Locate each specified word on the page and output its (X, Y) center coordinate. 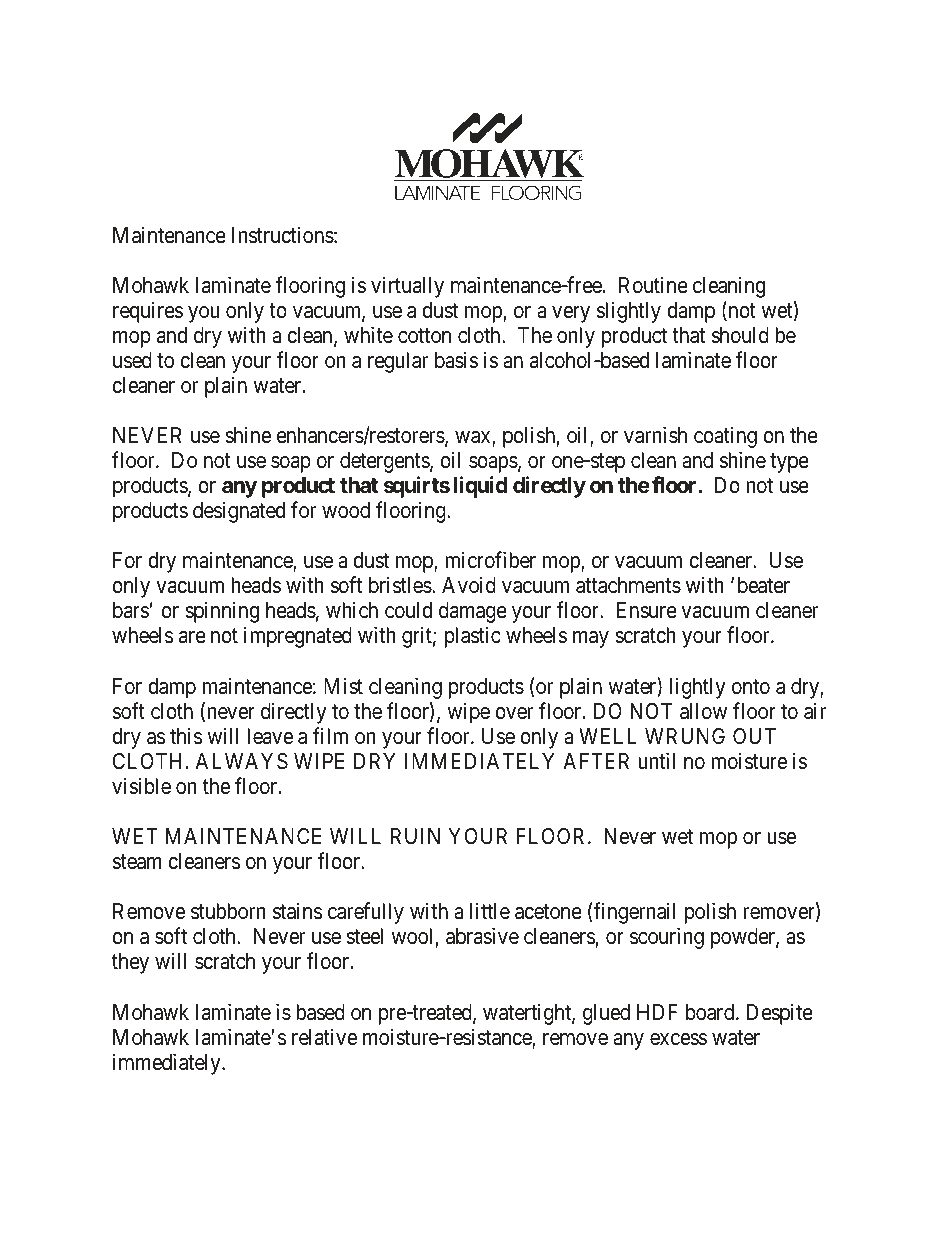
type (789, 463)
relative (324, 1037)
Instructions (282, 235)
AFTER (596, 761)
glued (606, 1014)
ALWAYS (242, 761)
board (711, 1012)
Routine (653, 284)
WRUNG (685, 736)
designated (239, 512)
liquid (481, 487)
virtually (407, 287)
